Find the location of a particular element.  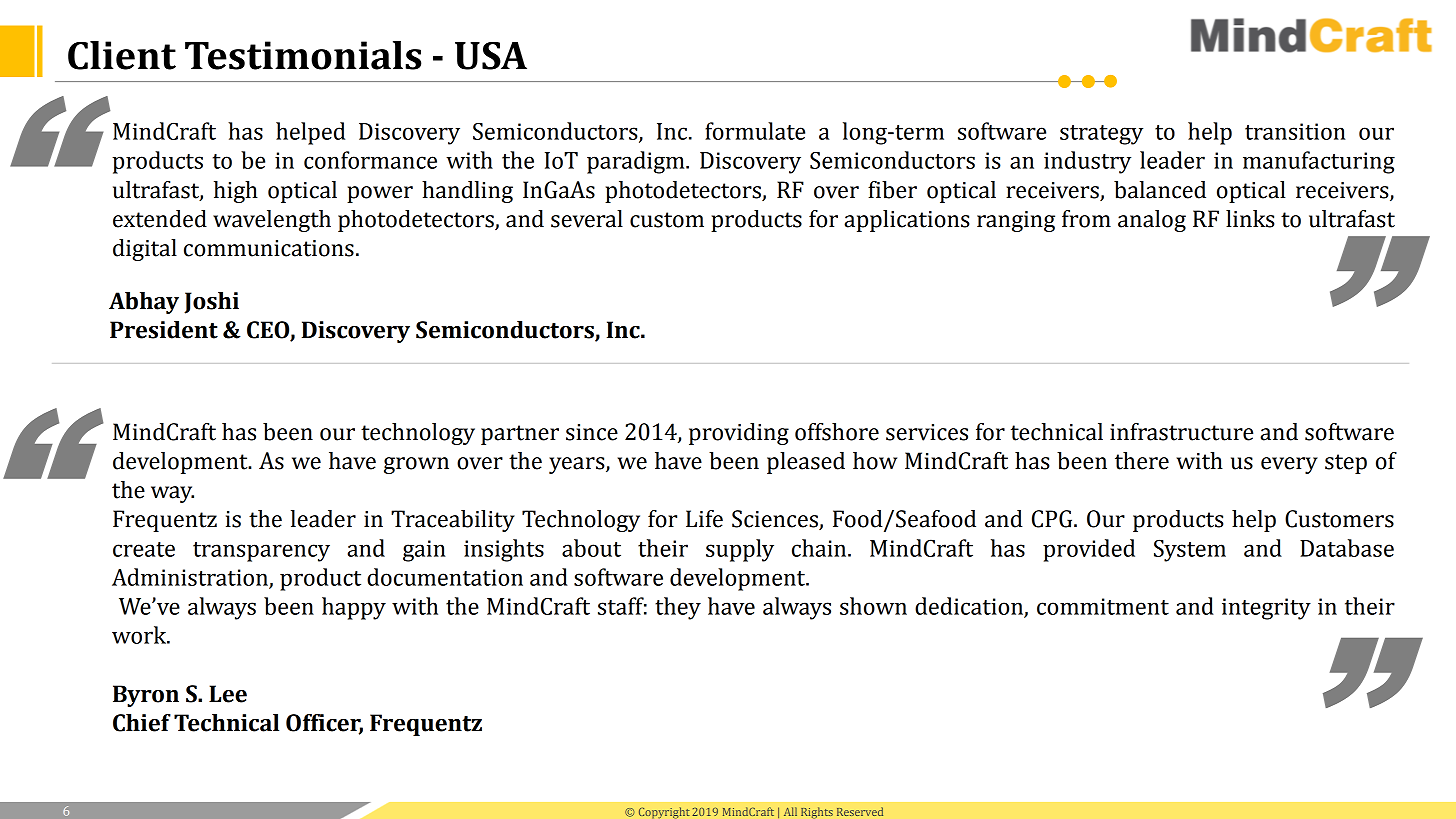

happy is located at coordinates (354, 608).
